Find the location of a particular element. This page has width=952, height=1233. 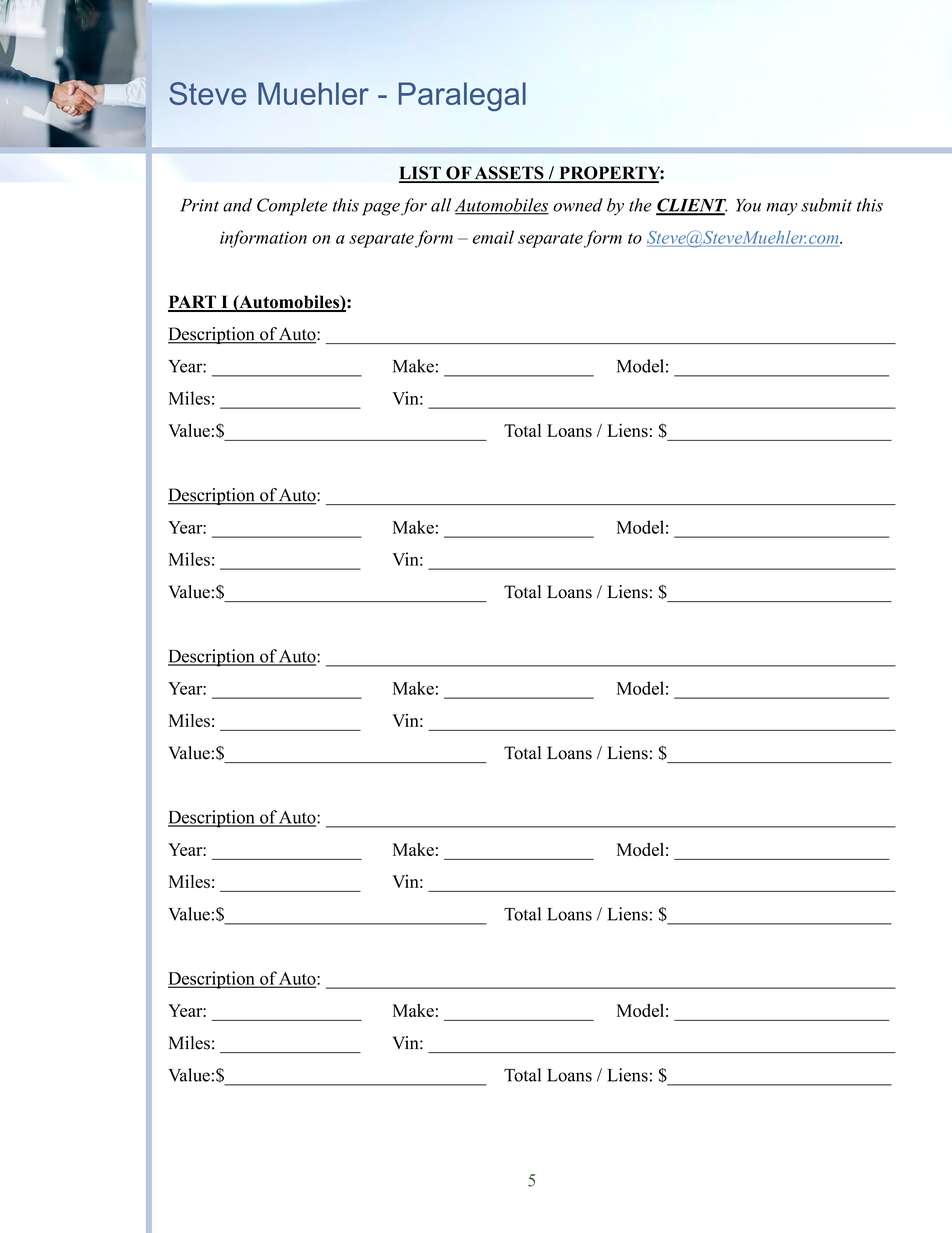

ASSETS is located at coordinates (509, 174).
